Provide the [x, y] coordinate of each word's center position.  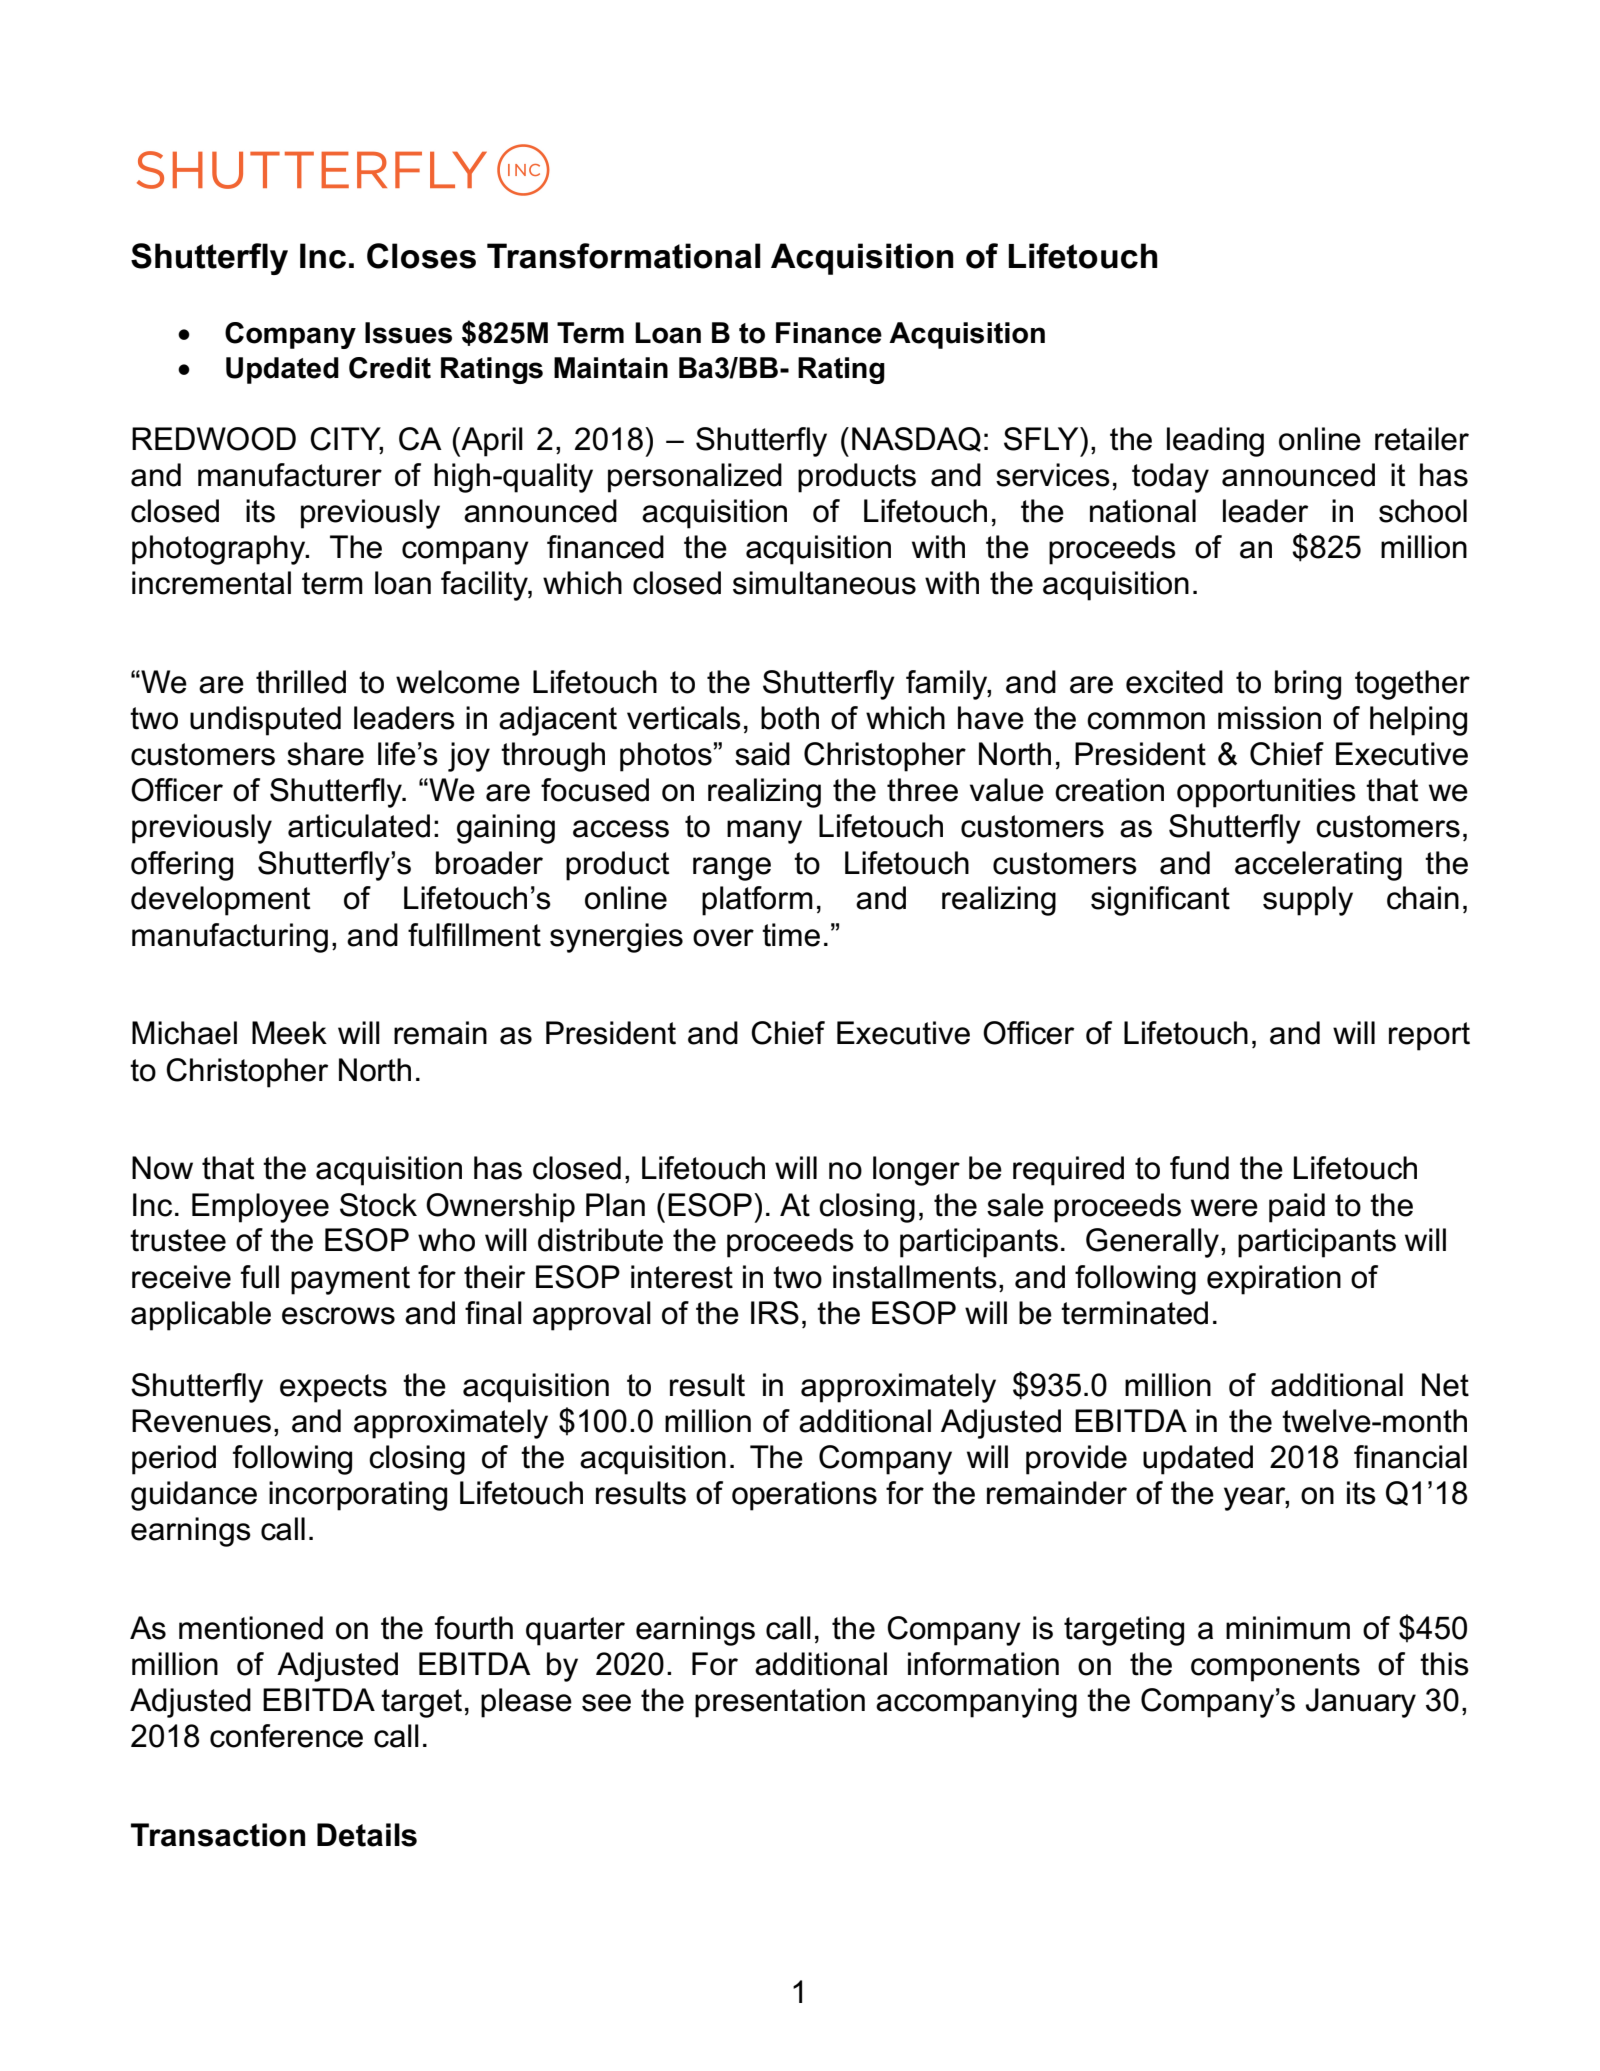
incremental [211, 583]
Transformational [624, 256]
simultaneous [824, 583]
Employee [260, 1208]
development [221, 901]
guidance [194, 1496]
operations [804, 1496]
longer [916, 1171]
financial [1410, 1457]
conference [286, 1736]
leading [1215, 442]
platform [757, 901]
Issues [408, 333]
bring [1308, 685]
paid [1297, 1208]
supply [1308, 901]
